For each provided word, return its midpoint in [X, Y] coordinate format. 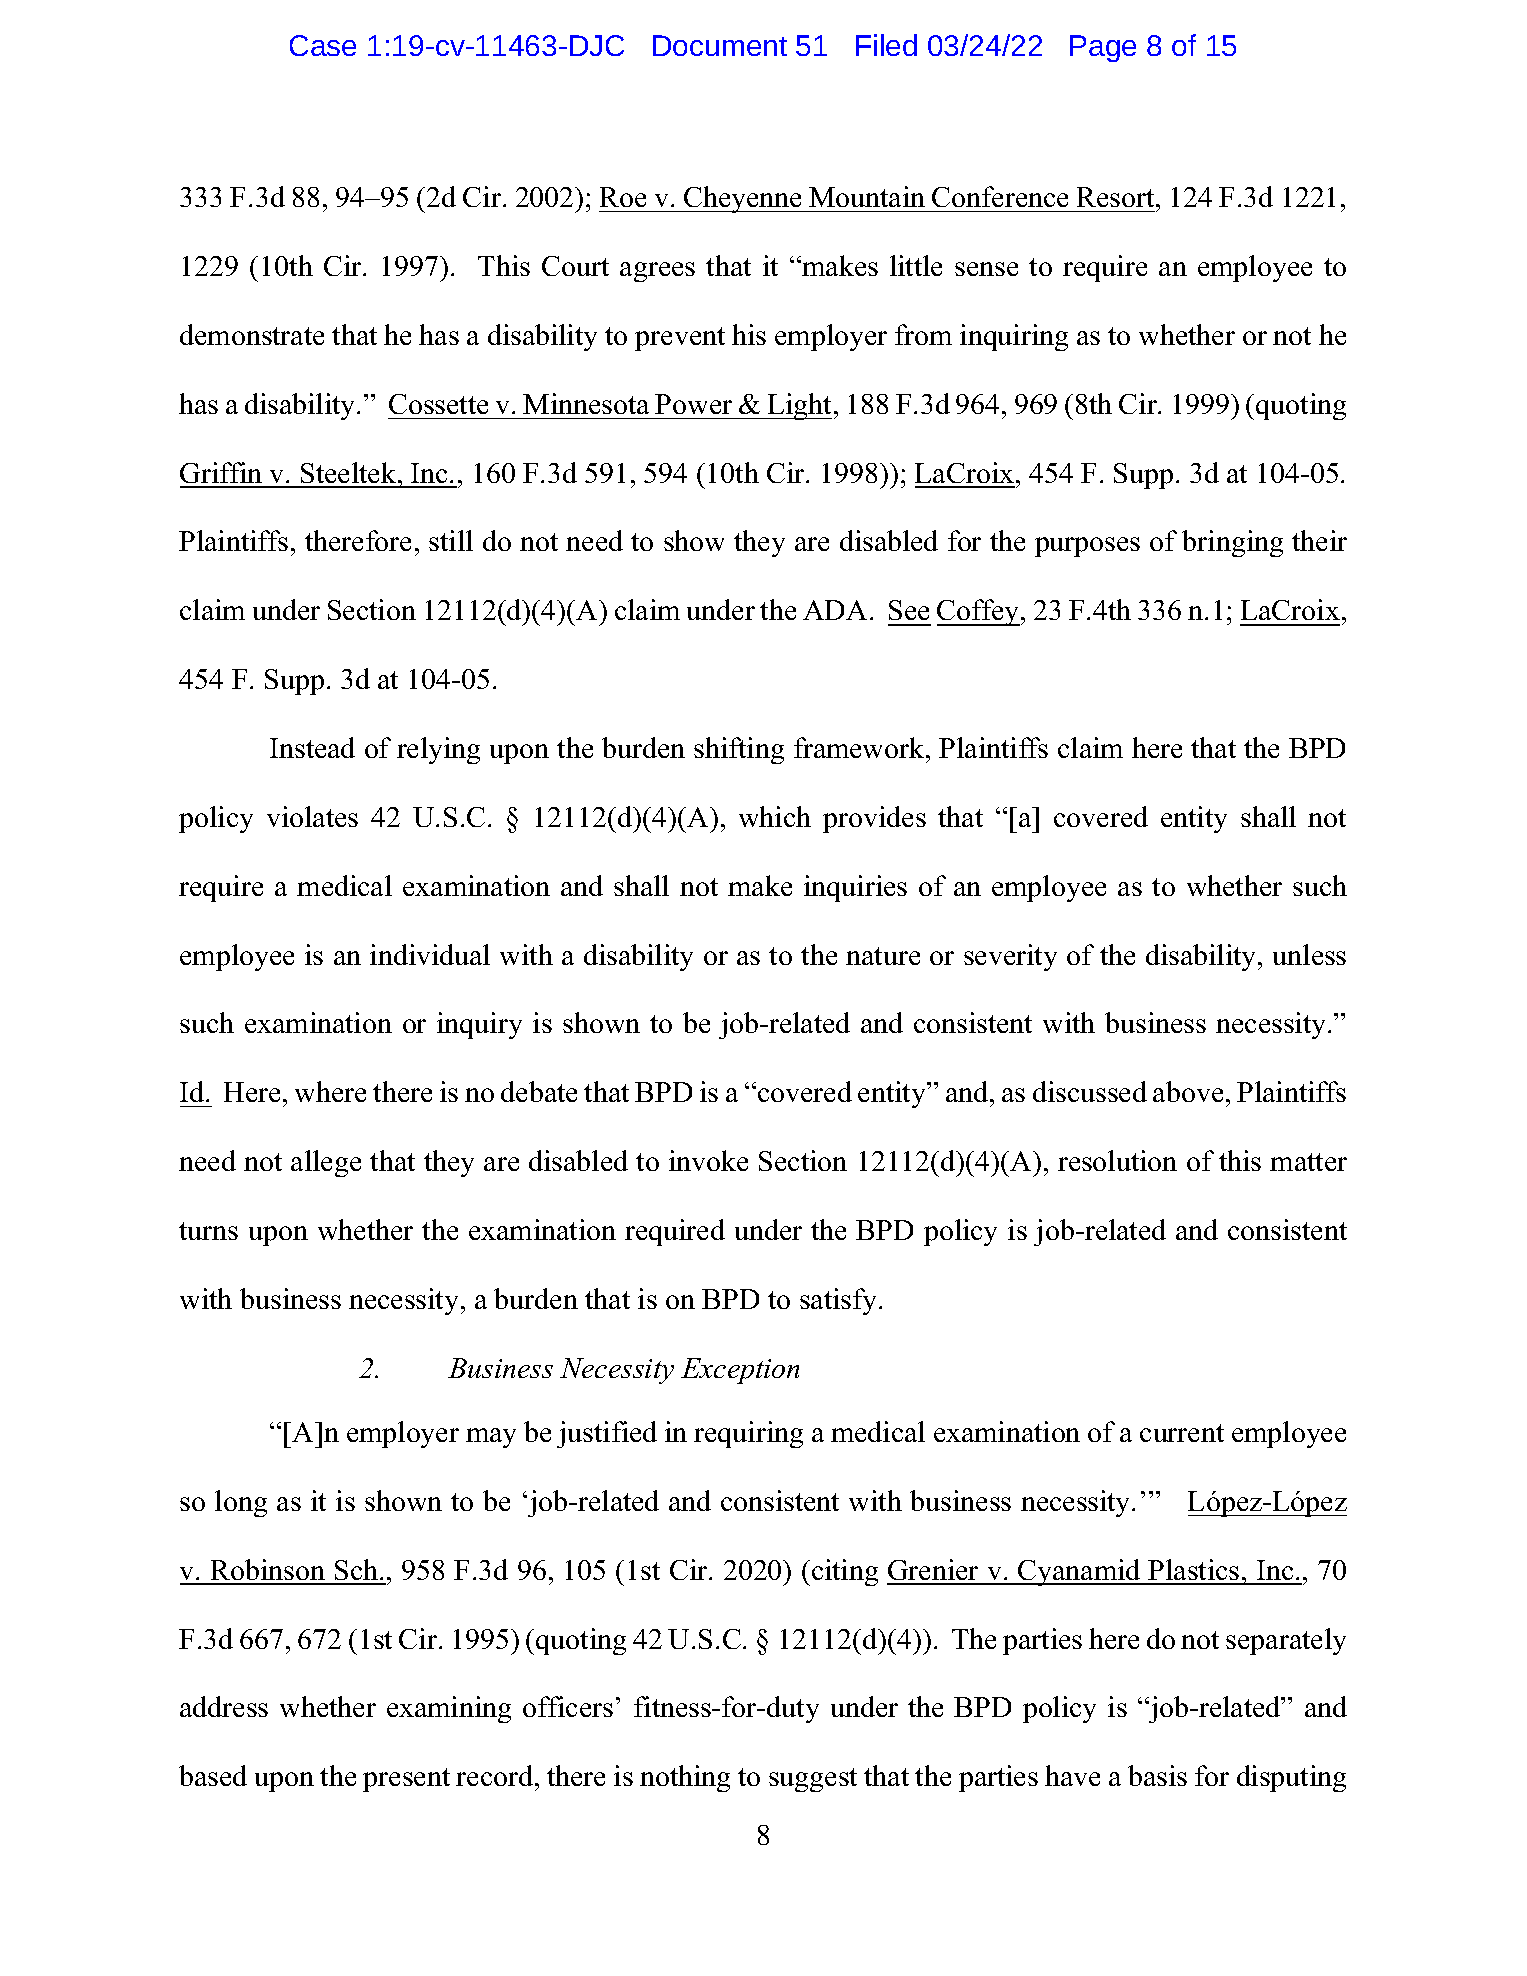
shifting [739, 750]
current [1182, 1433]
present [406, 1780]
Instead [312, 747]
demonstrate [252, 334]
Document [720, 45]
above [1188, 1091]
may [491, 1438]
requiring [748, 1434]
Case [323, 45]
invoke [708, 1160]
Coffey [979, 612]
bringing [1232, 543]
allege [326, 1163]
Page [1103, 48]
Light [800, 406]
